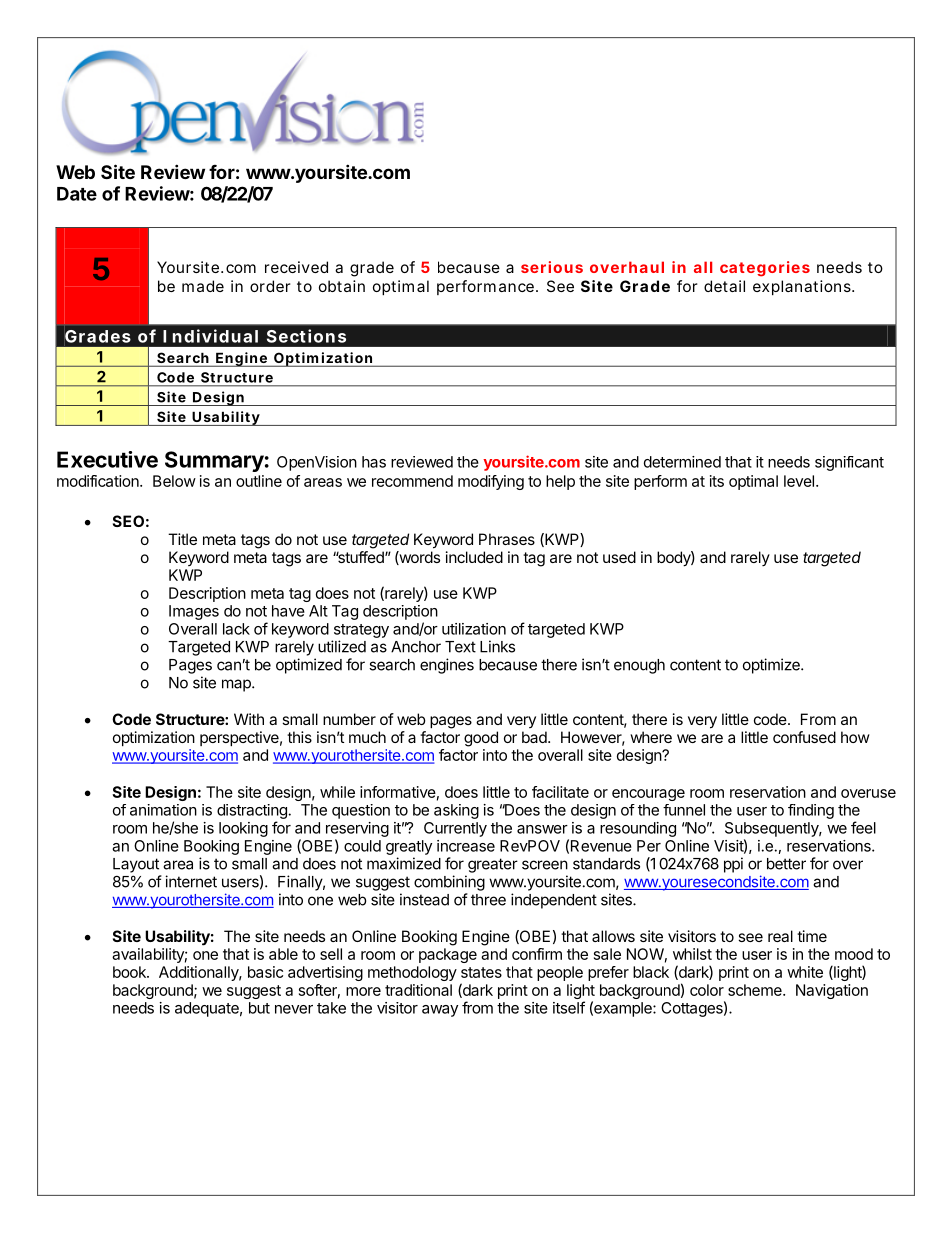 Image resolution: width=952 pixels, height=1233 pixels. Describe the element at coordinates (456, 811) in the screenshot. I see `asking` at that location.
